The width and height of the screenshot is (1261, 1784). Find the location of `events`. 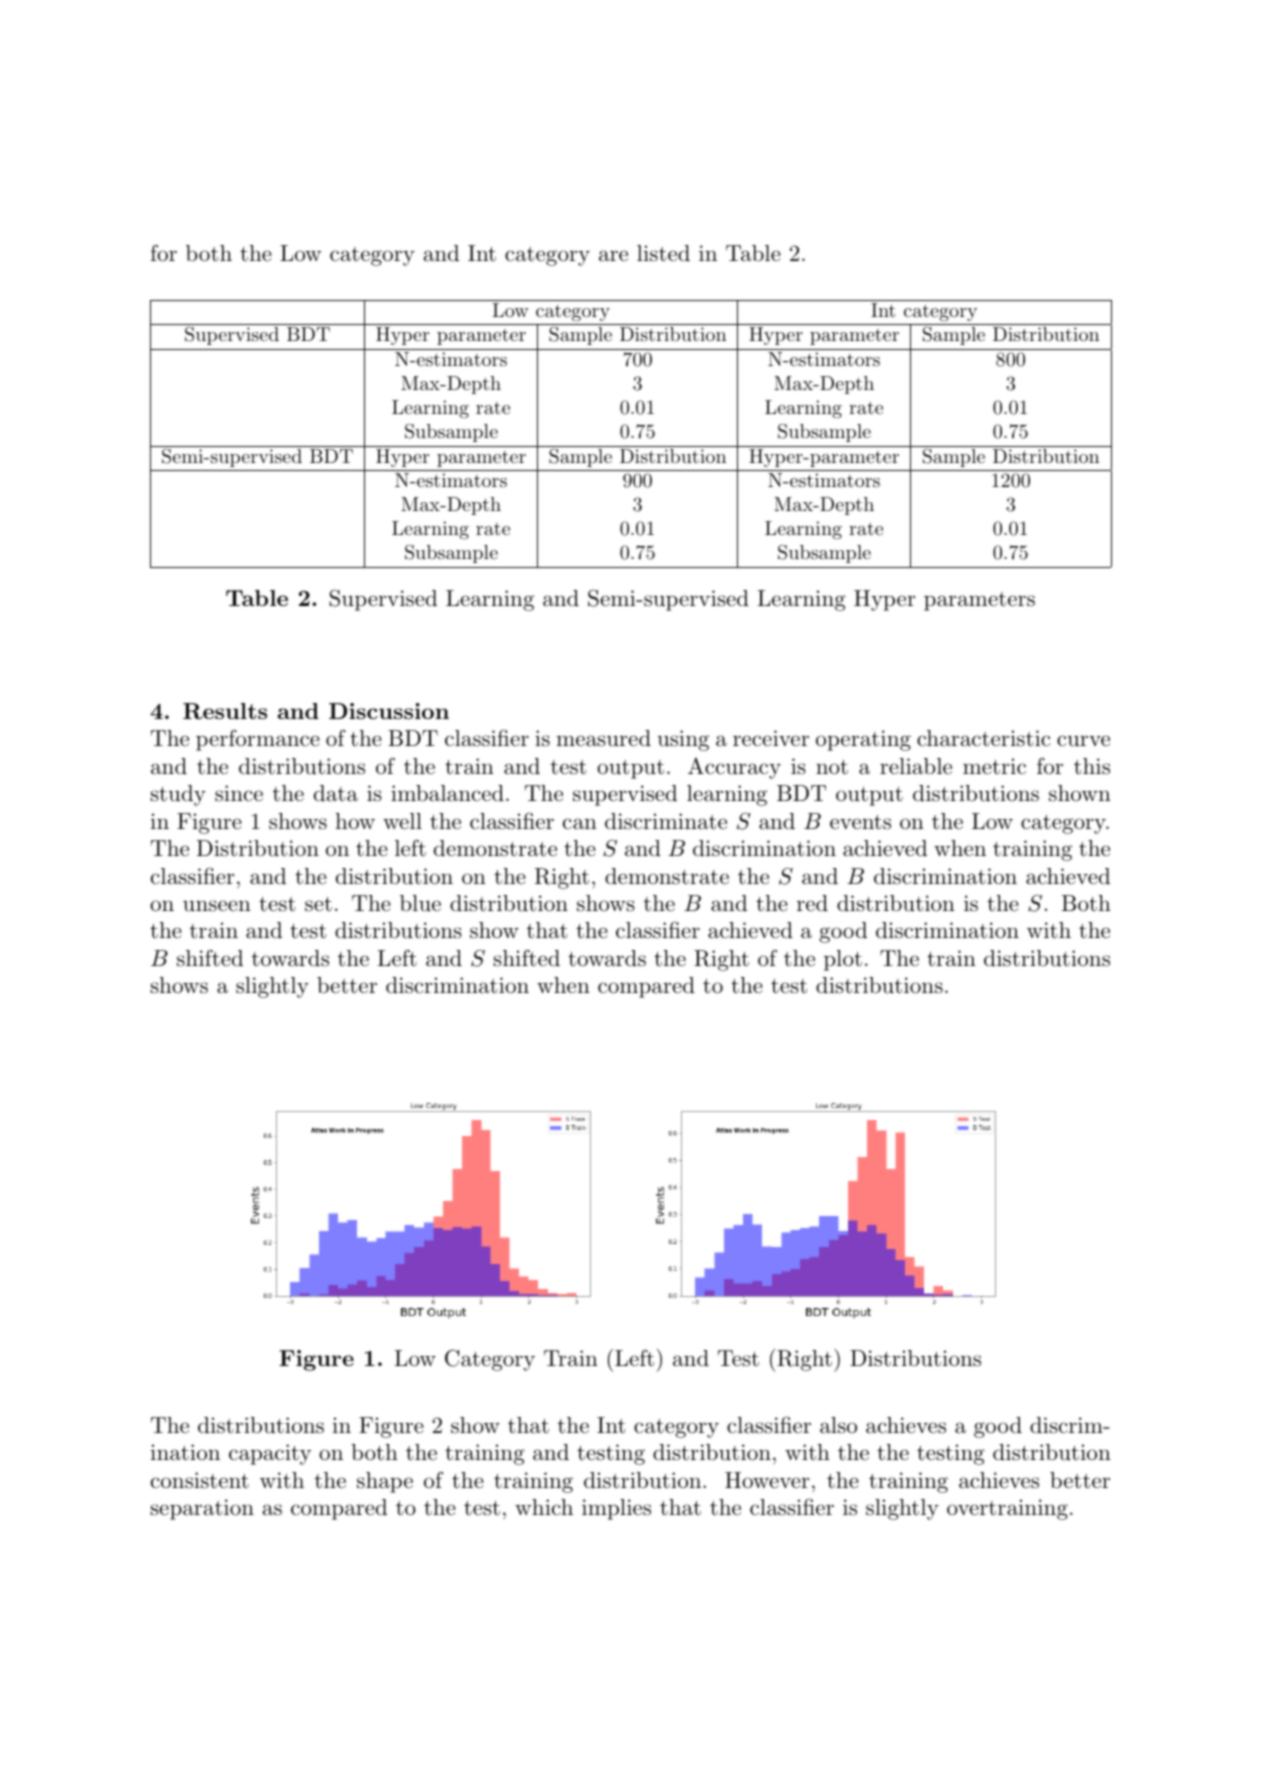

events is located at coordinates (860, 822).
